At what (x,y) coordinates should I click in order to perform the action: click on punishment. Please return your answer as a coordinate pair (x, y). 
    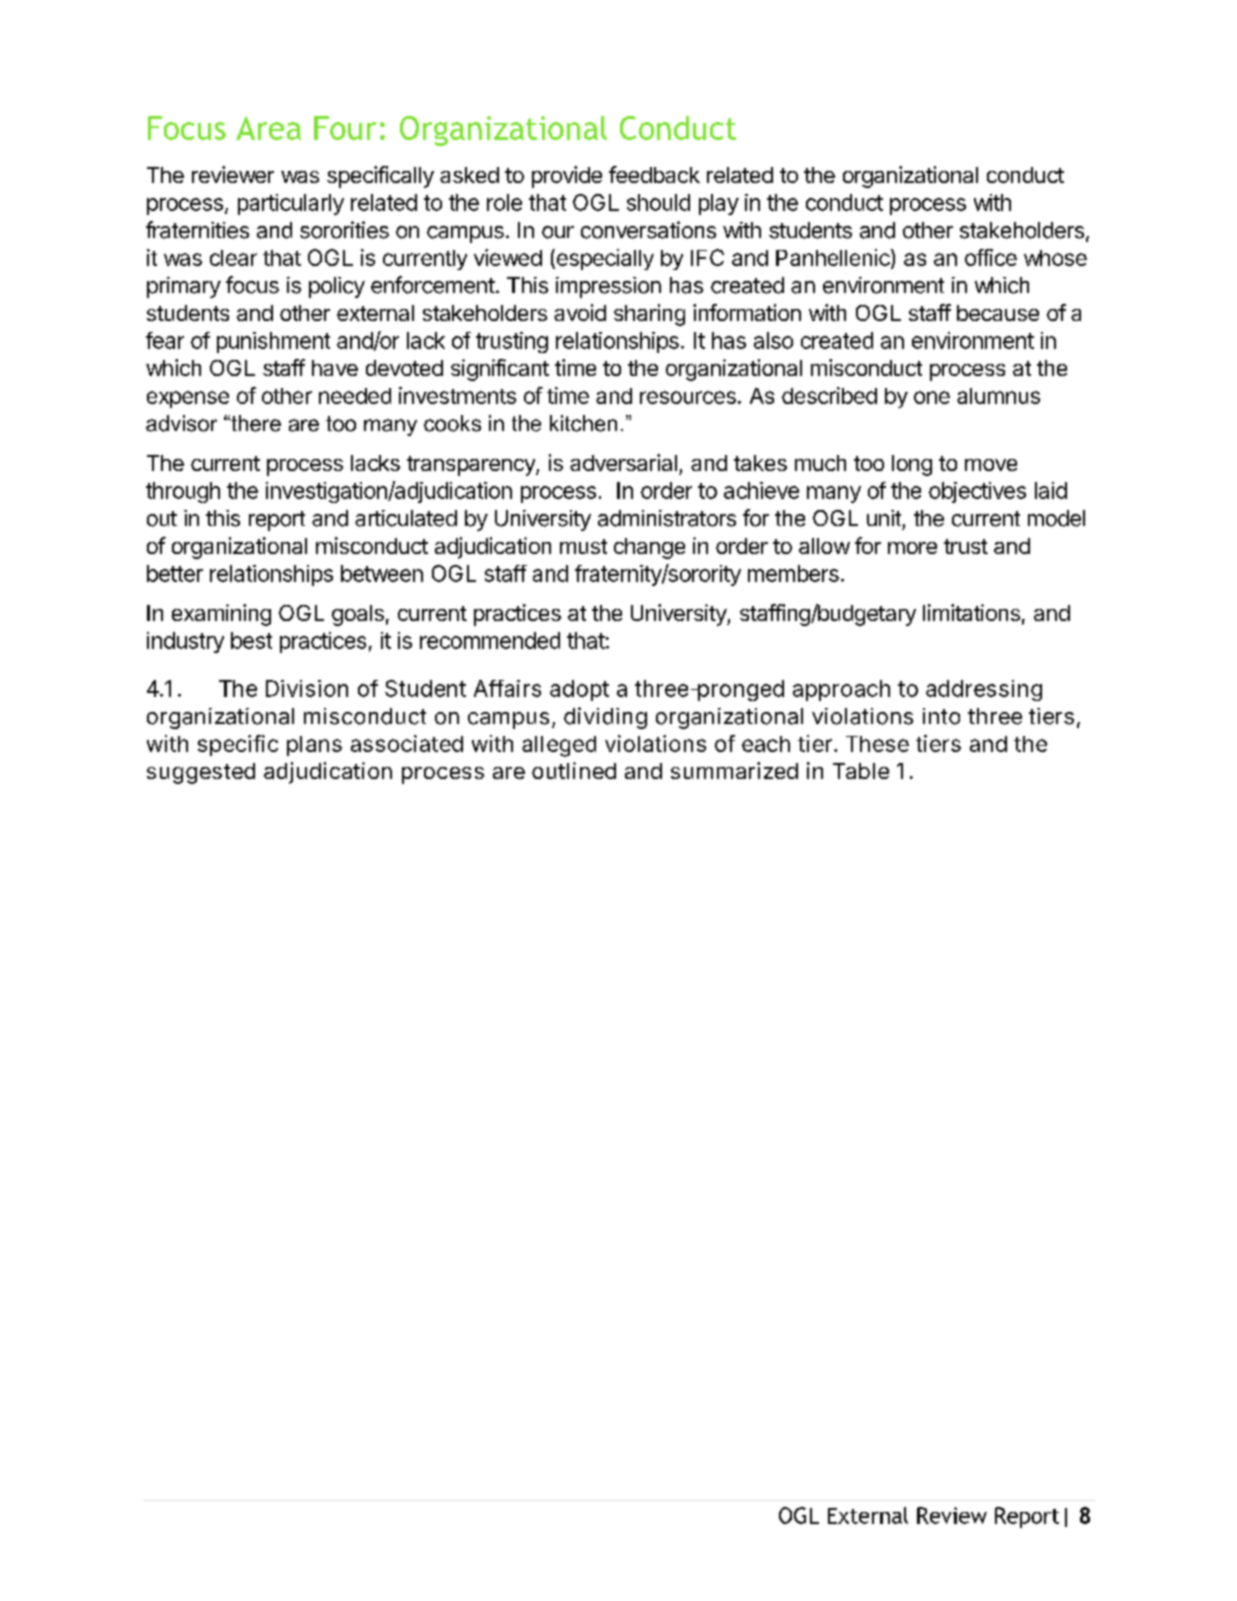
    Looking at the image, I should click on (273, 342).
